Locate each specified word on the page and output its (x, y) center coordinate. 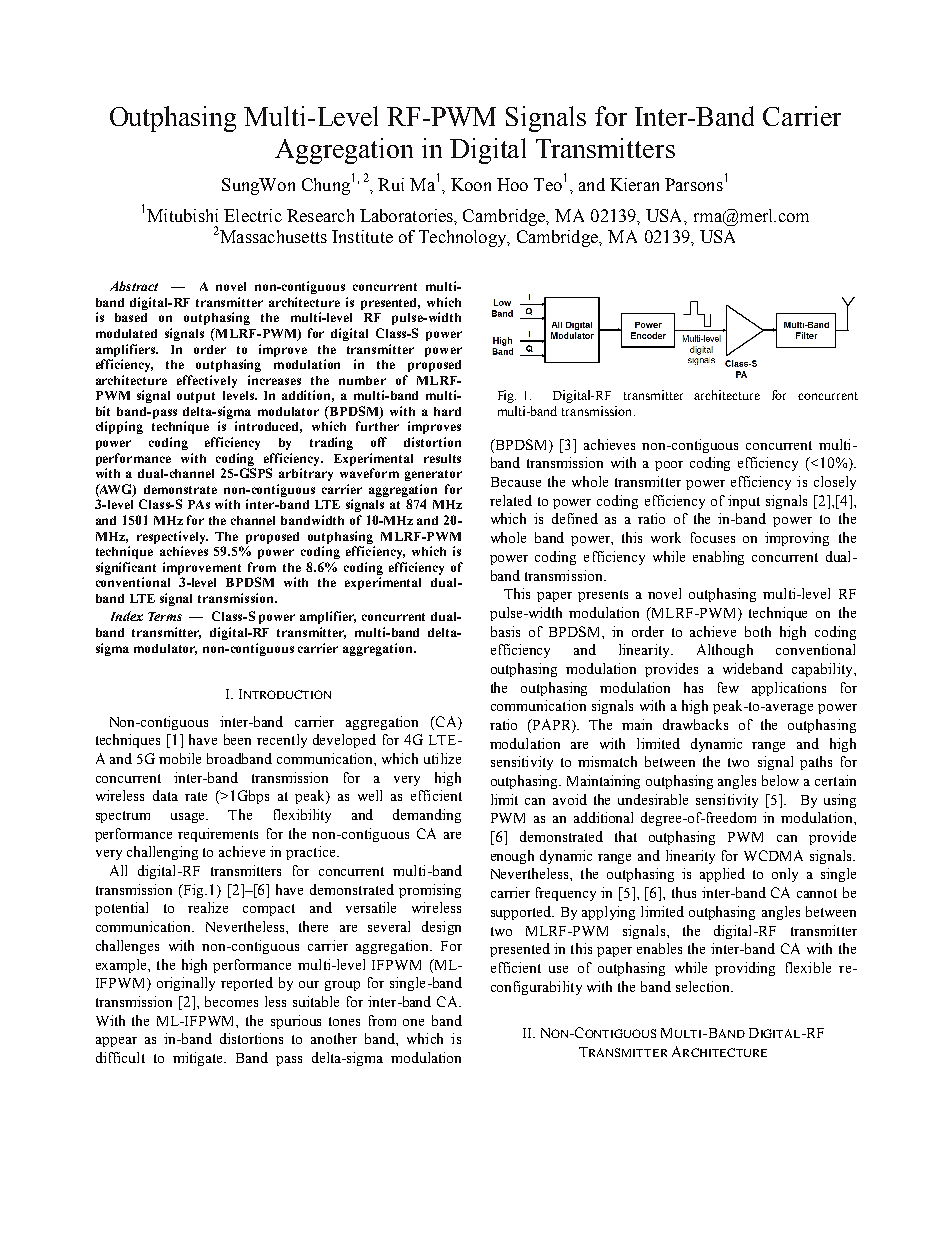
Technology (464, 238)
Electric (253, 215)
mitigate (199, 1059)
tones (344, 1021)
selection (704, 986)
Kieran (634, 184)
